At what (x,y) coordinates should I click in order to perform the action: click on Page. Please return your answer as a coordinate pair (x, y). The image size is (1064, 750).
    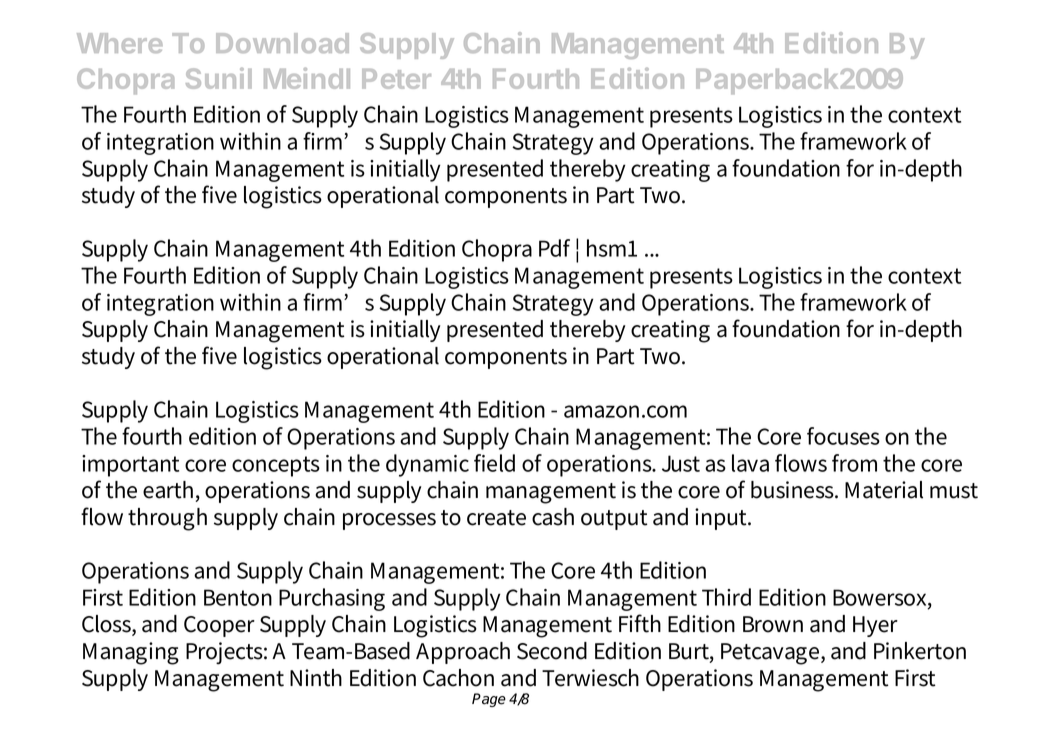
    Looking at the image, I should click on (489, 700).
